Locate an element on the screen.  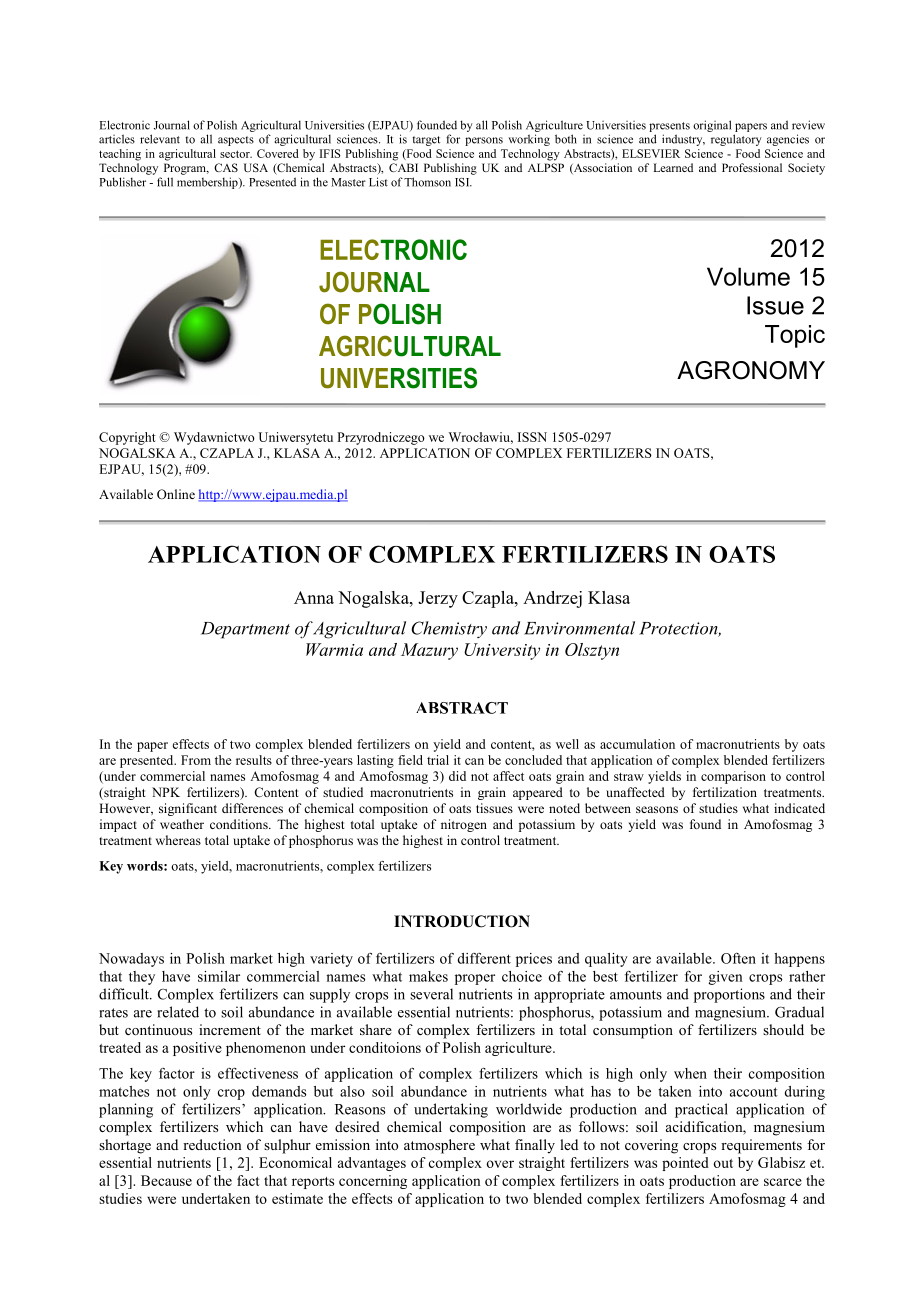
Topic is located at coordinates (795, 336).
